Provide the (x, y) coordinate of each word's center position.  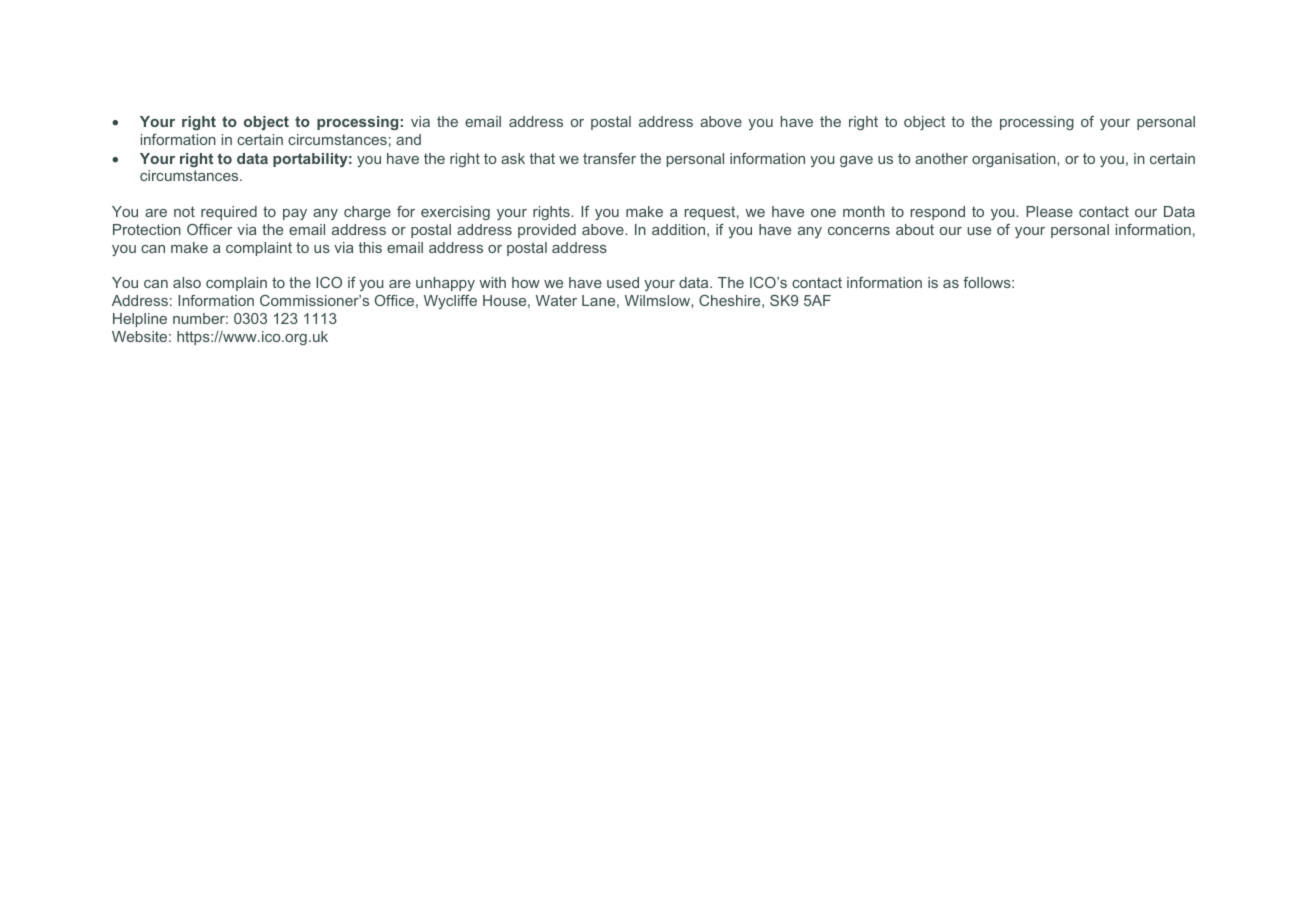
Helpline (140, 320)
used (623, 282)
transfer (609, 158)
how (526, 282)
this (370, 247)
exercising (455, 213)
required (229, 213)
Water (556, 300)
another (941, 158)
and (408, 139)
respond (938, 213)
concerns (859, 231)
